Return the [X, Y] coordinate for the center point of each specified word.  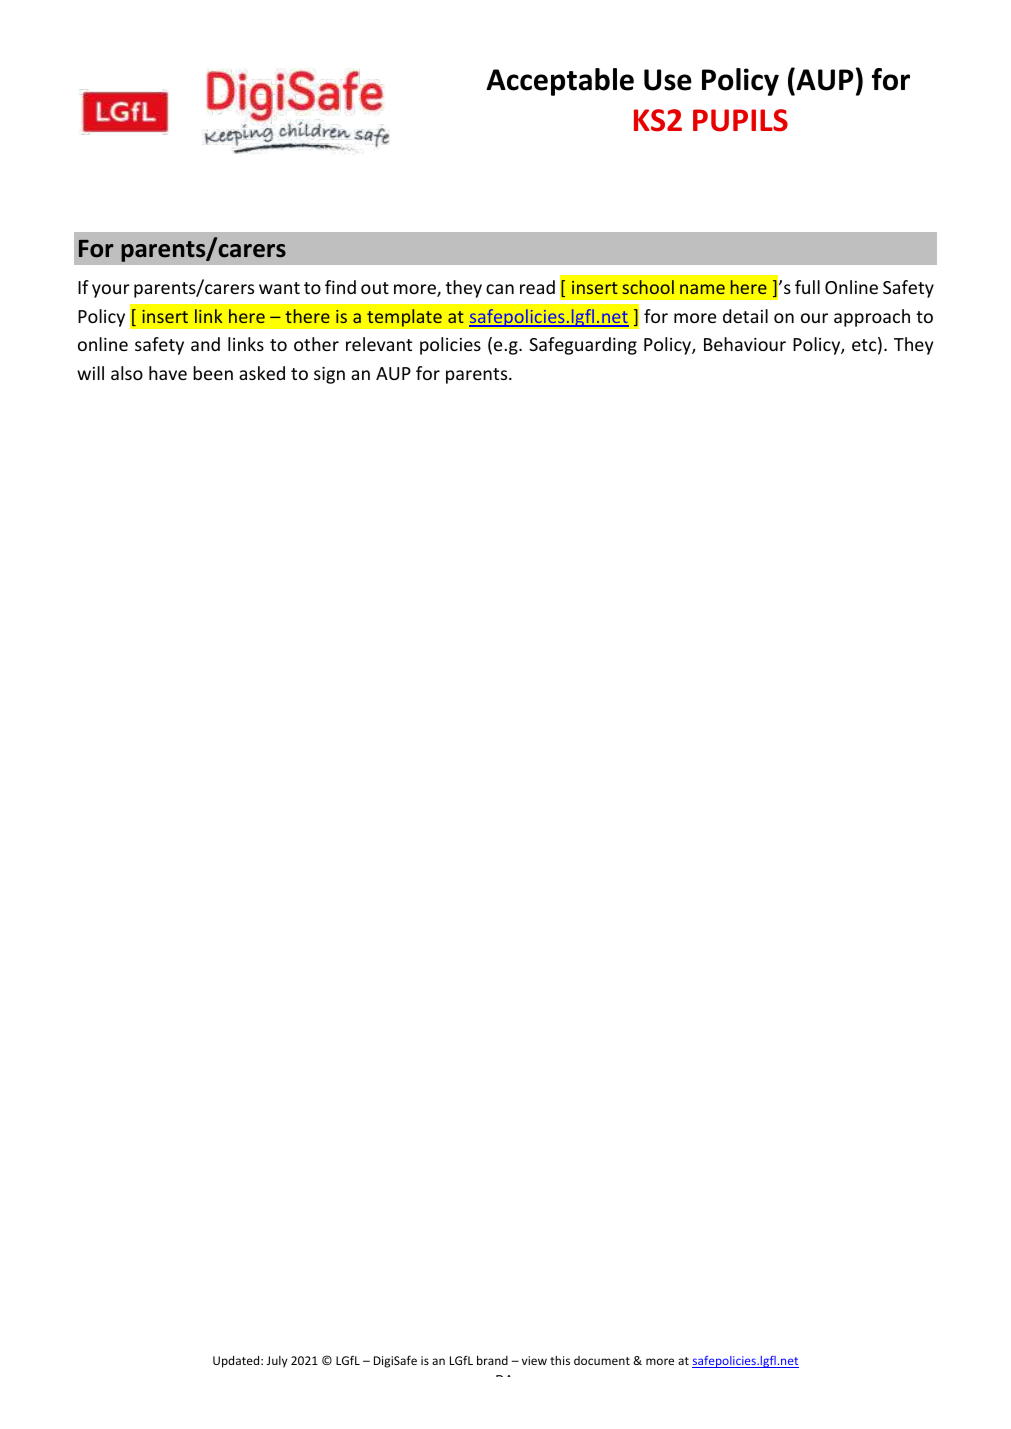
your [111, 291]
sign [329, 375]
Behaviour [745, 344]
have [168, 373]
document [602, 1360]
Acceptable [560, 82]
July [277, 1362]
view [534, 1360]
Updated [237, 1362]
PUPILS [740, 120]
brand [492, 1360]
